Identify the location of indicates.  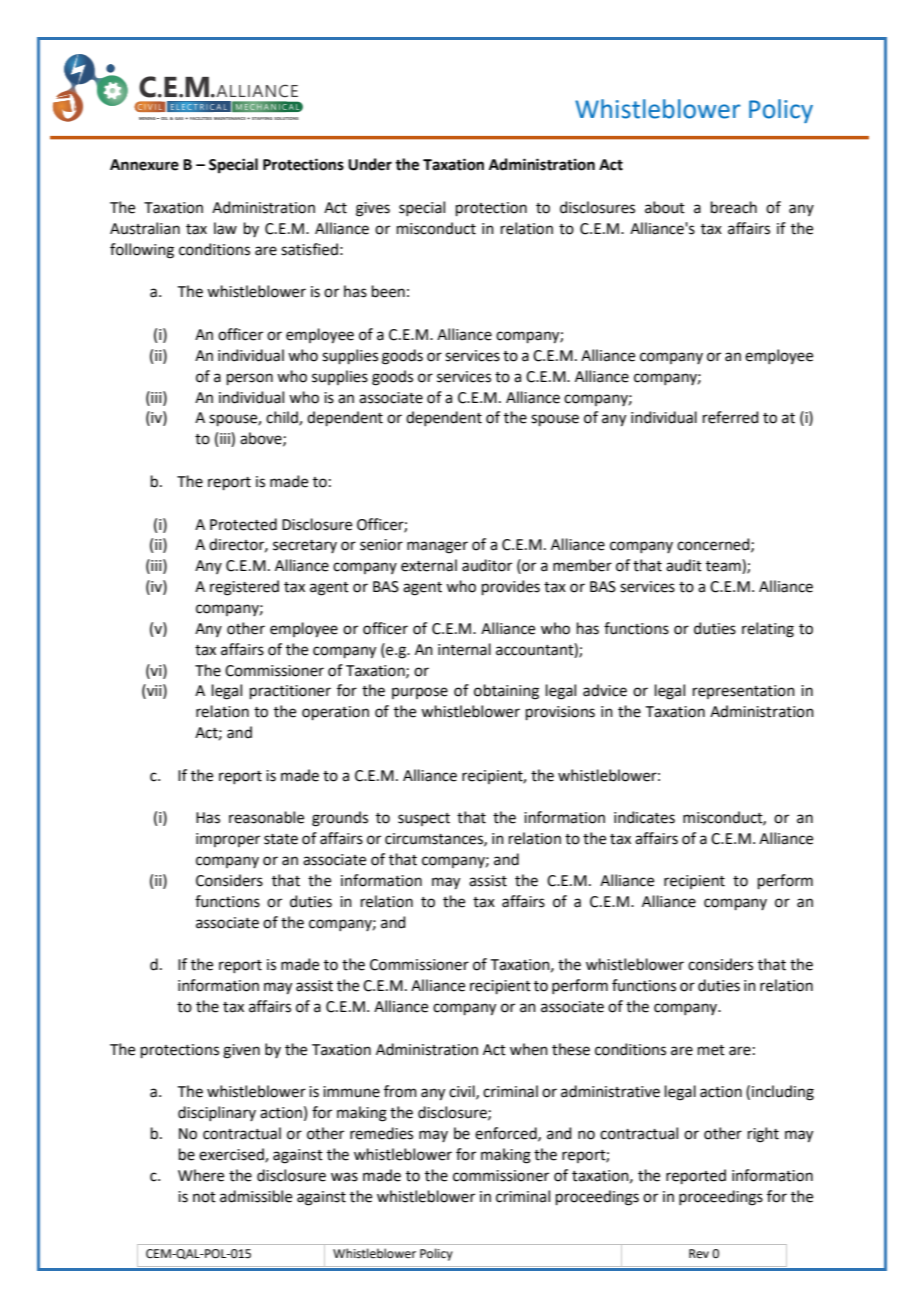
(644, 817).
